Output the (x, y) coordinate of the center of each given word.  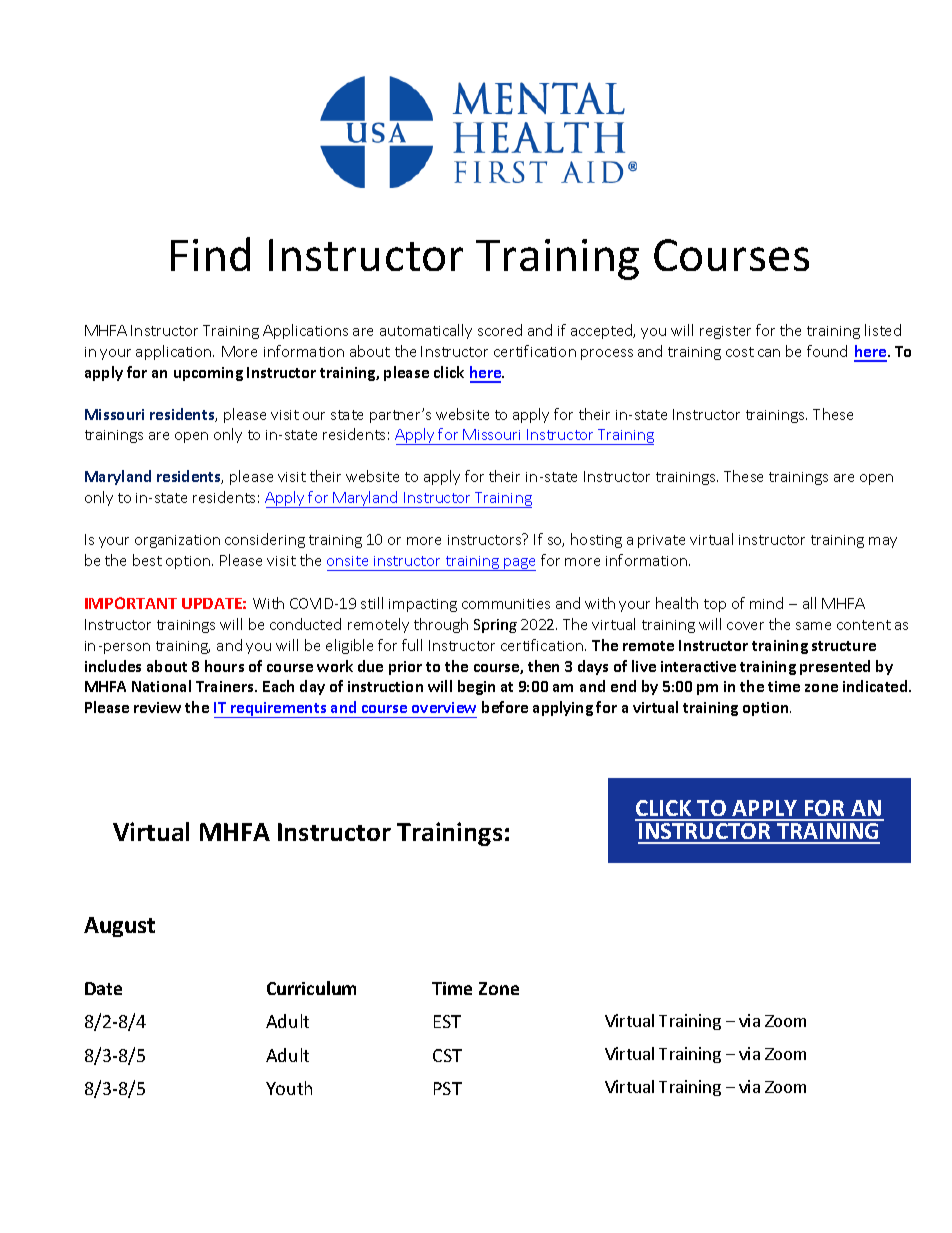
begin (476, 687)
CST (447, 1055)
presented (835, 667)
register (725, 332)
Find (210, 254)
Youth (289, 1088)
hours (224, 666)
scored (500, 330)
